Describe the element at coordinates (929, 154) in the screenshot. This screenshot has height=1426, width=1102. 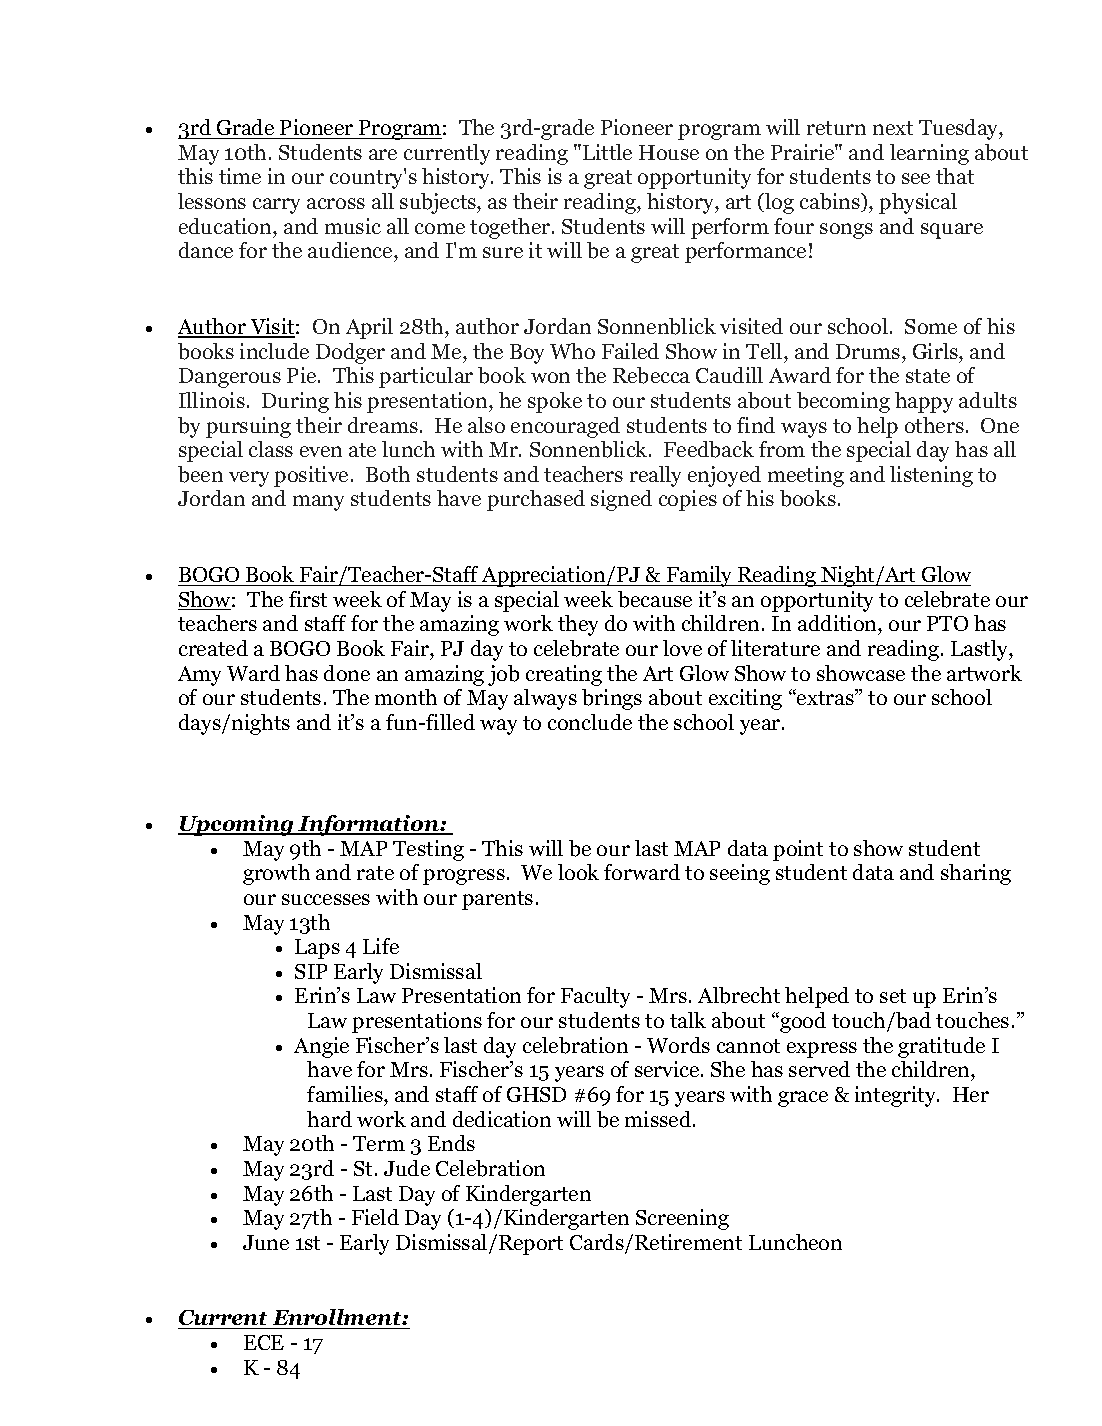
I see `learning` at that location.
